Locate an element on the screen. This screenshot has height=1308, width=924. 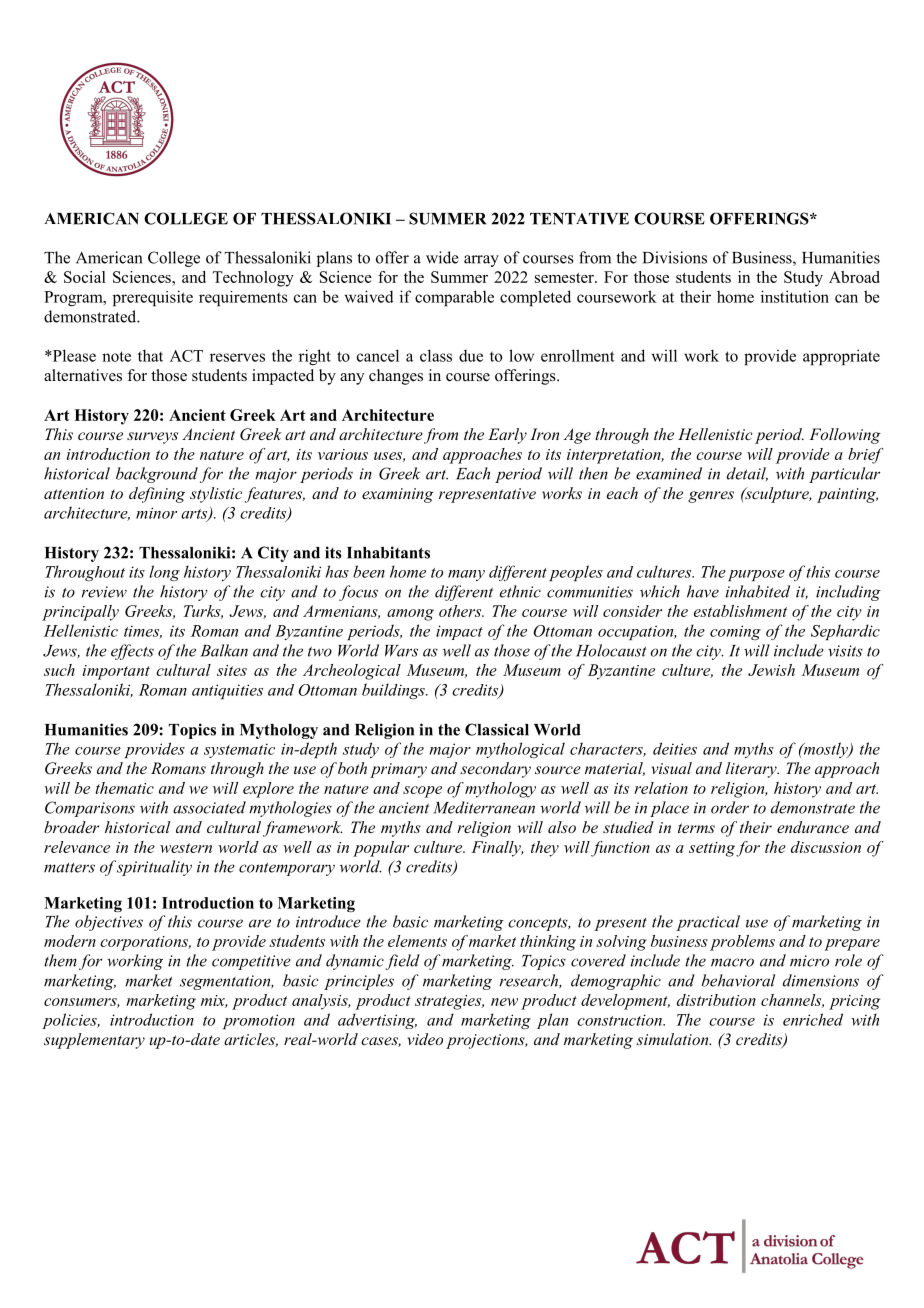
times is located at coordinates (143, 632).
